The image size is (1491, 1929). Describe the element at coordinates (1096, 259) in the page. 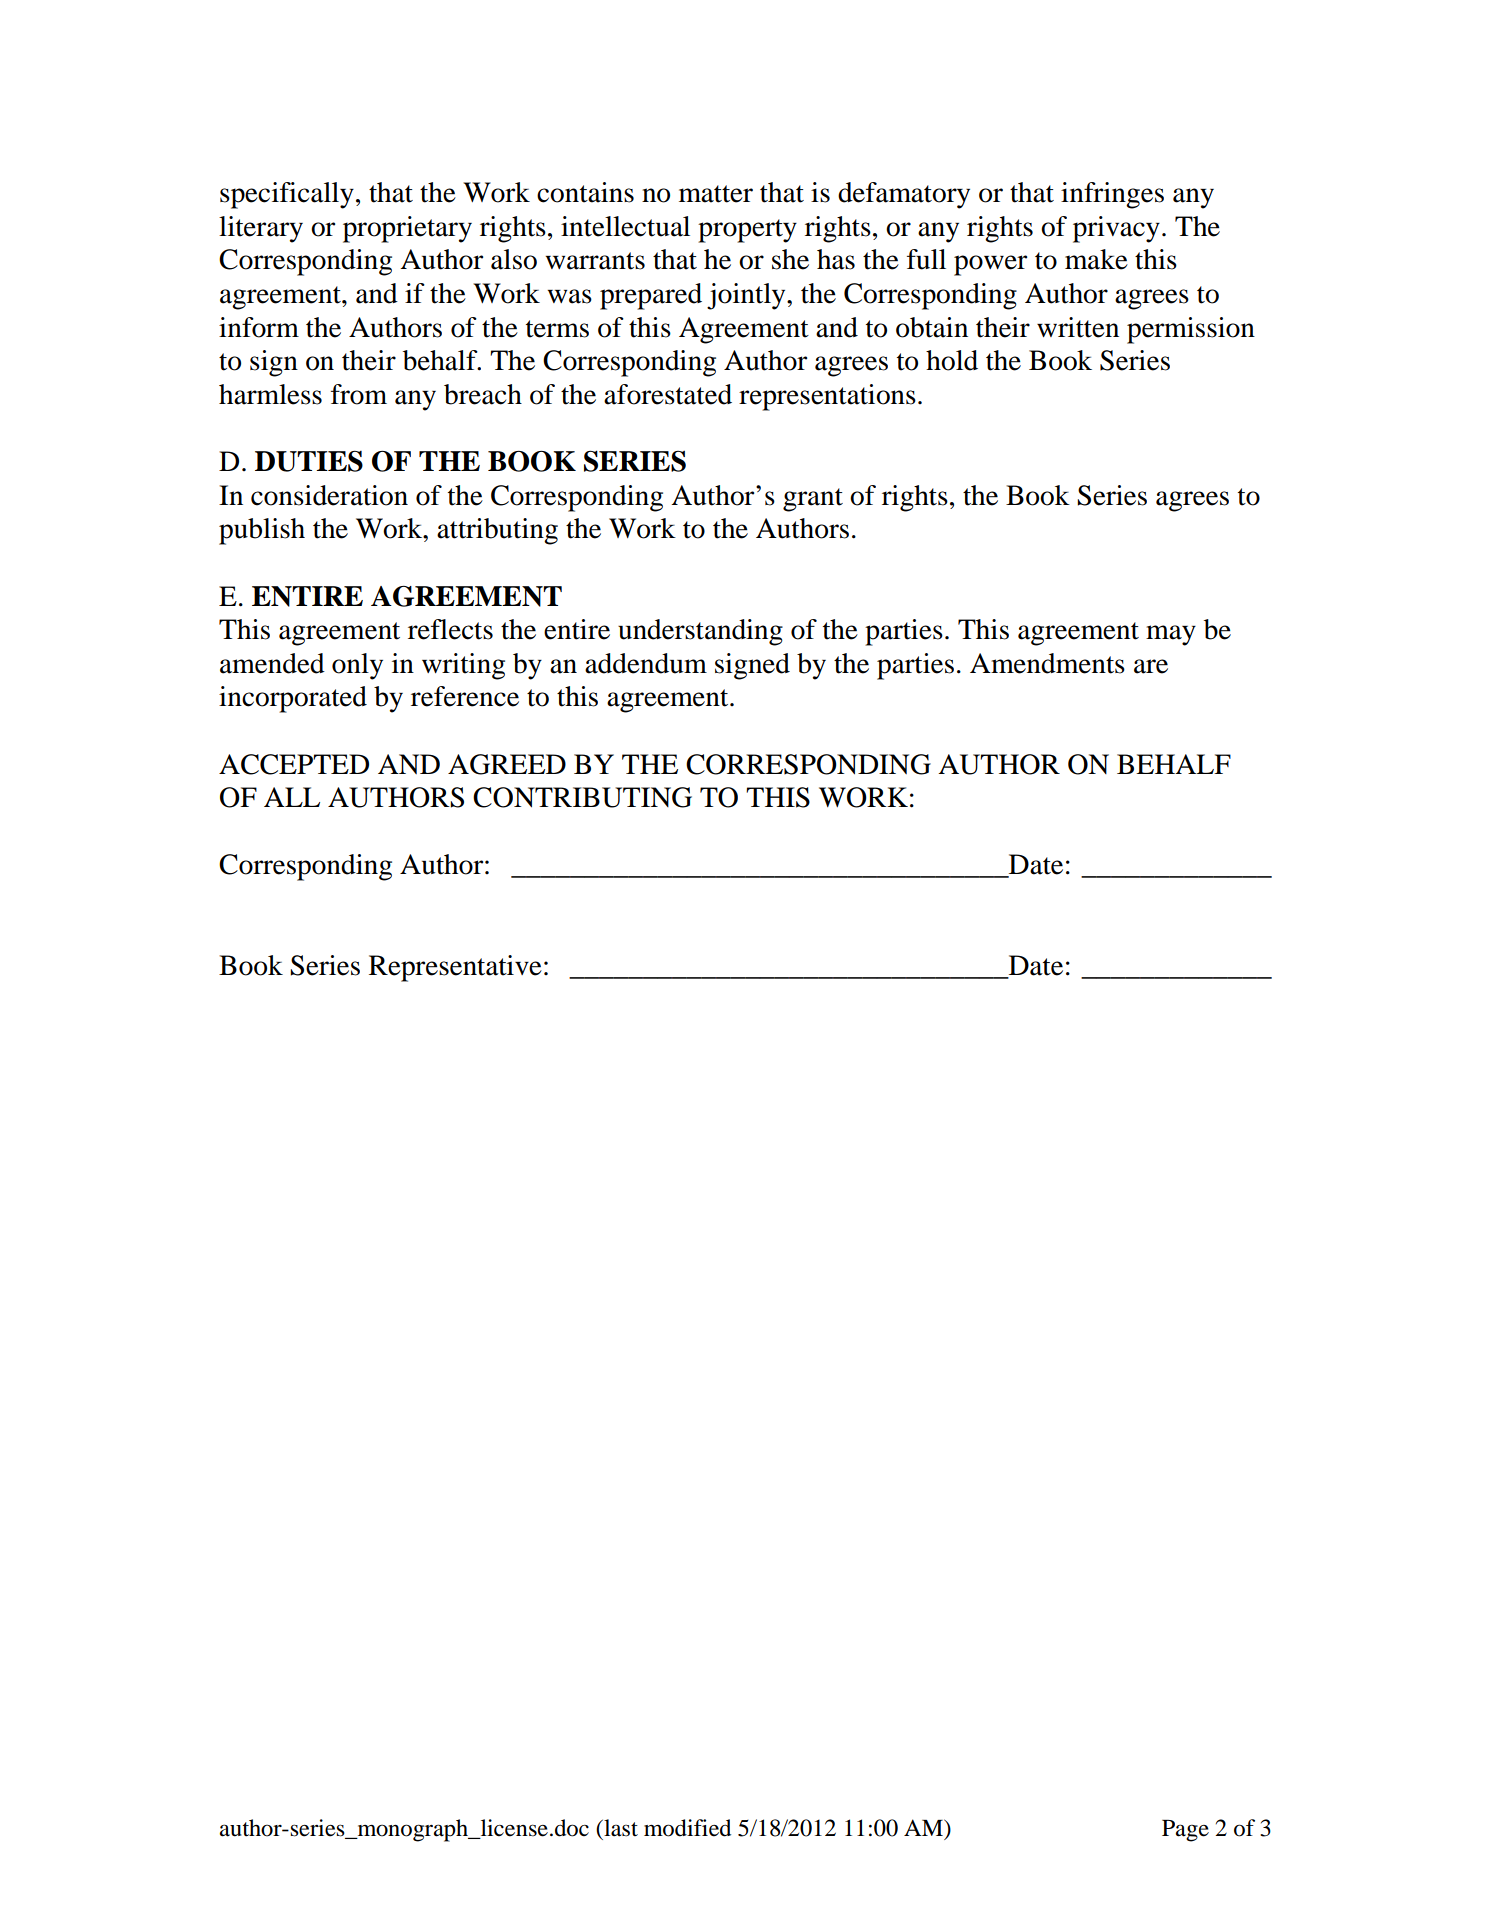

I see `make` at that location.
